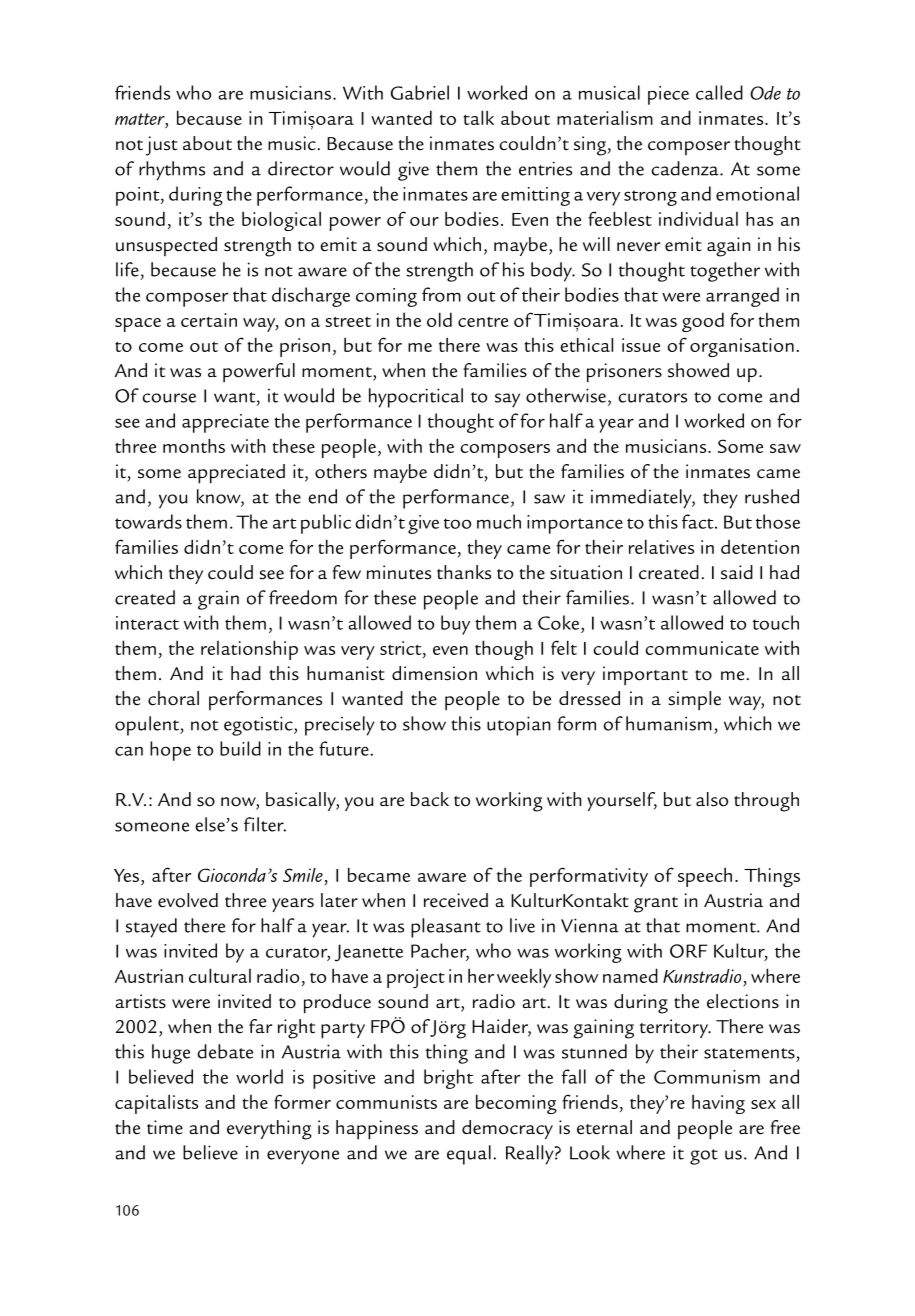 Image resolution: width=915 pixels, height=1316 pixels. I want to click on organisation, so click(742, 347).
